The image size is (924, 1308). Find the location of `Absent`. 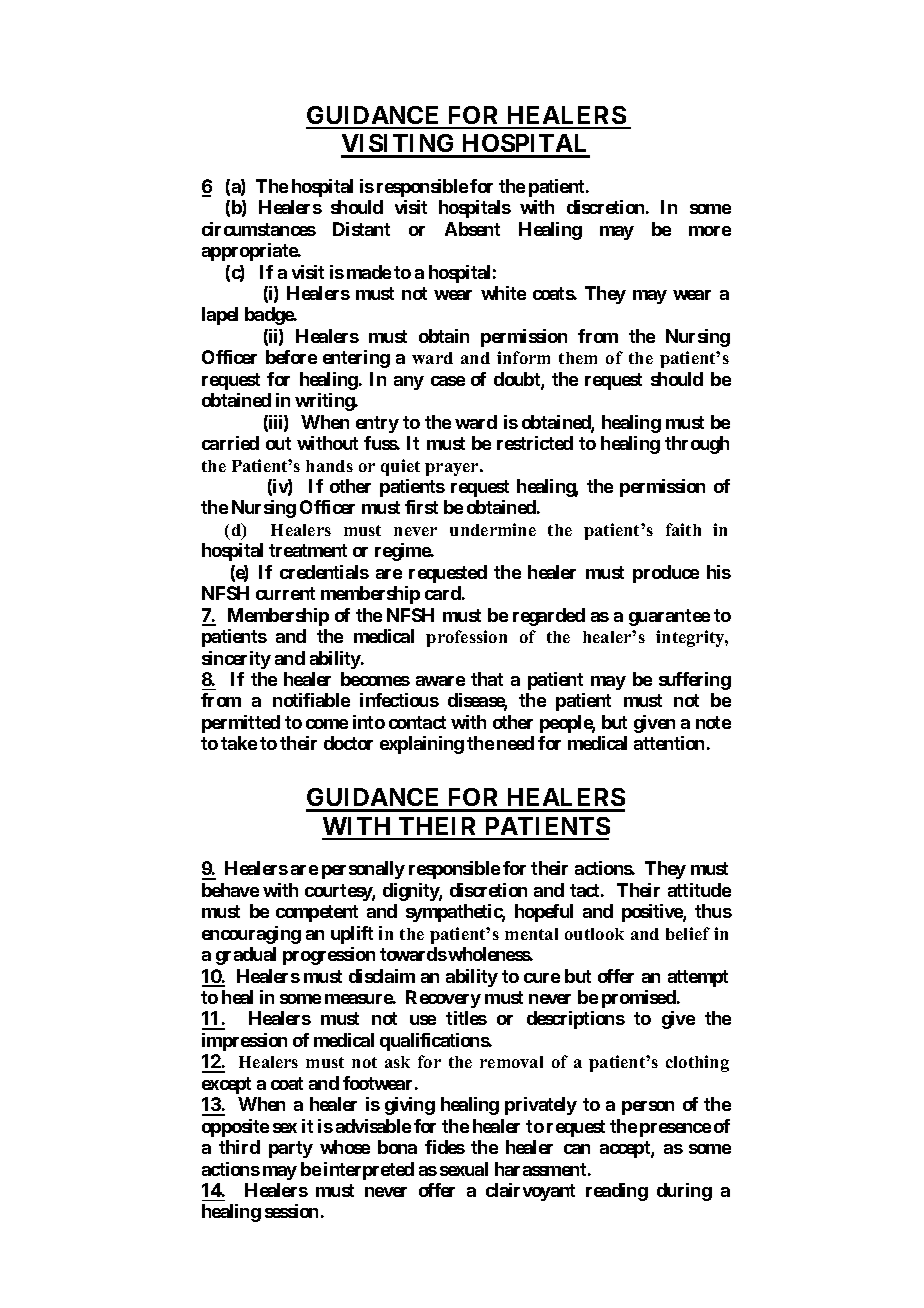

Absent is located at coordinates (472, 229).
